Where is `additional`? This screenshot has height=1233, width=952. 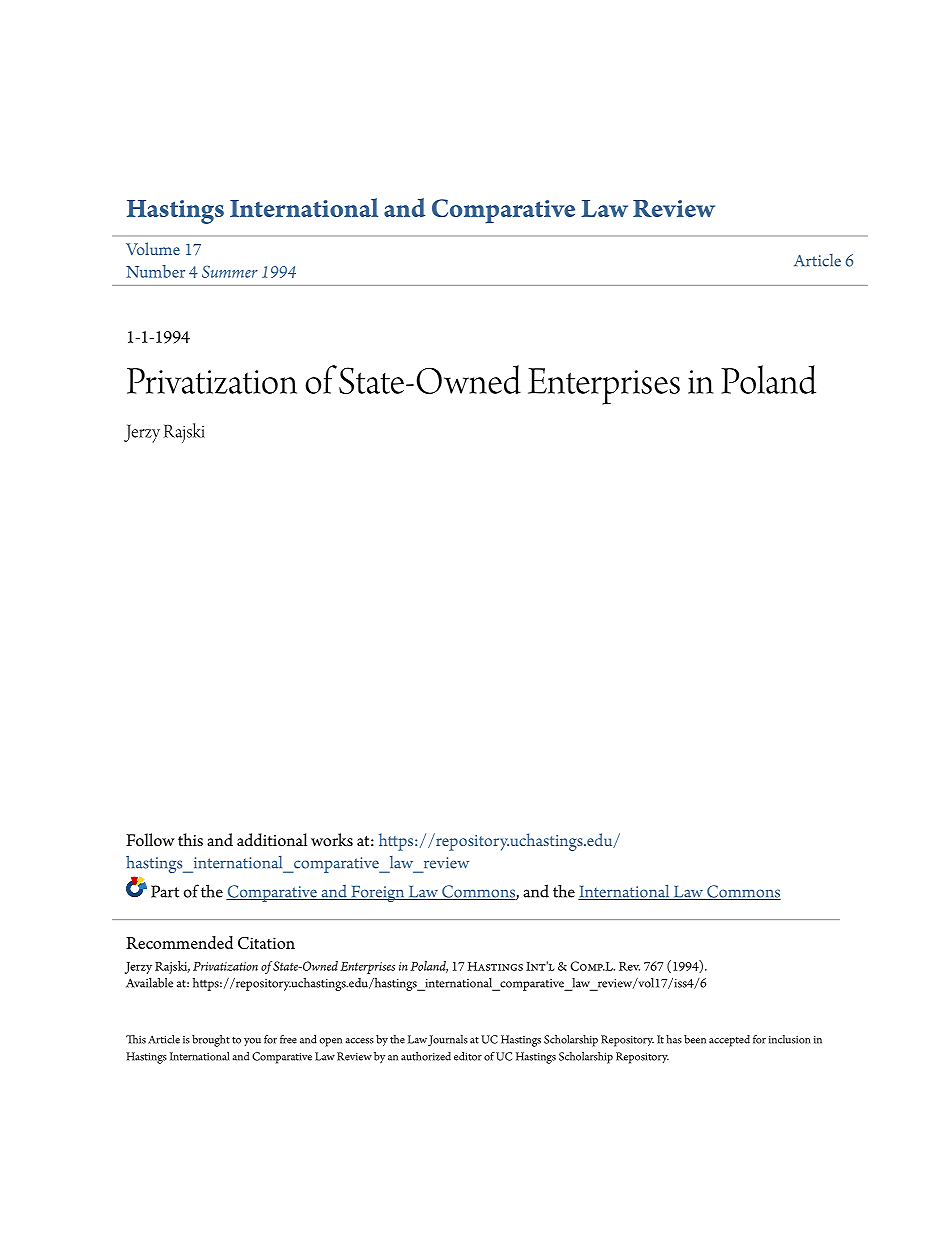
additional is located at coordinates (272, 840).
